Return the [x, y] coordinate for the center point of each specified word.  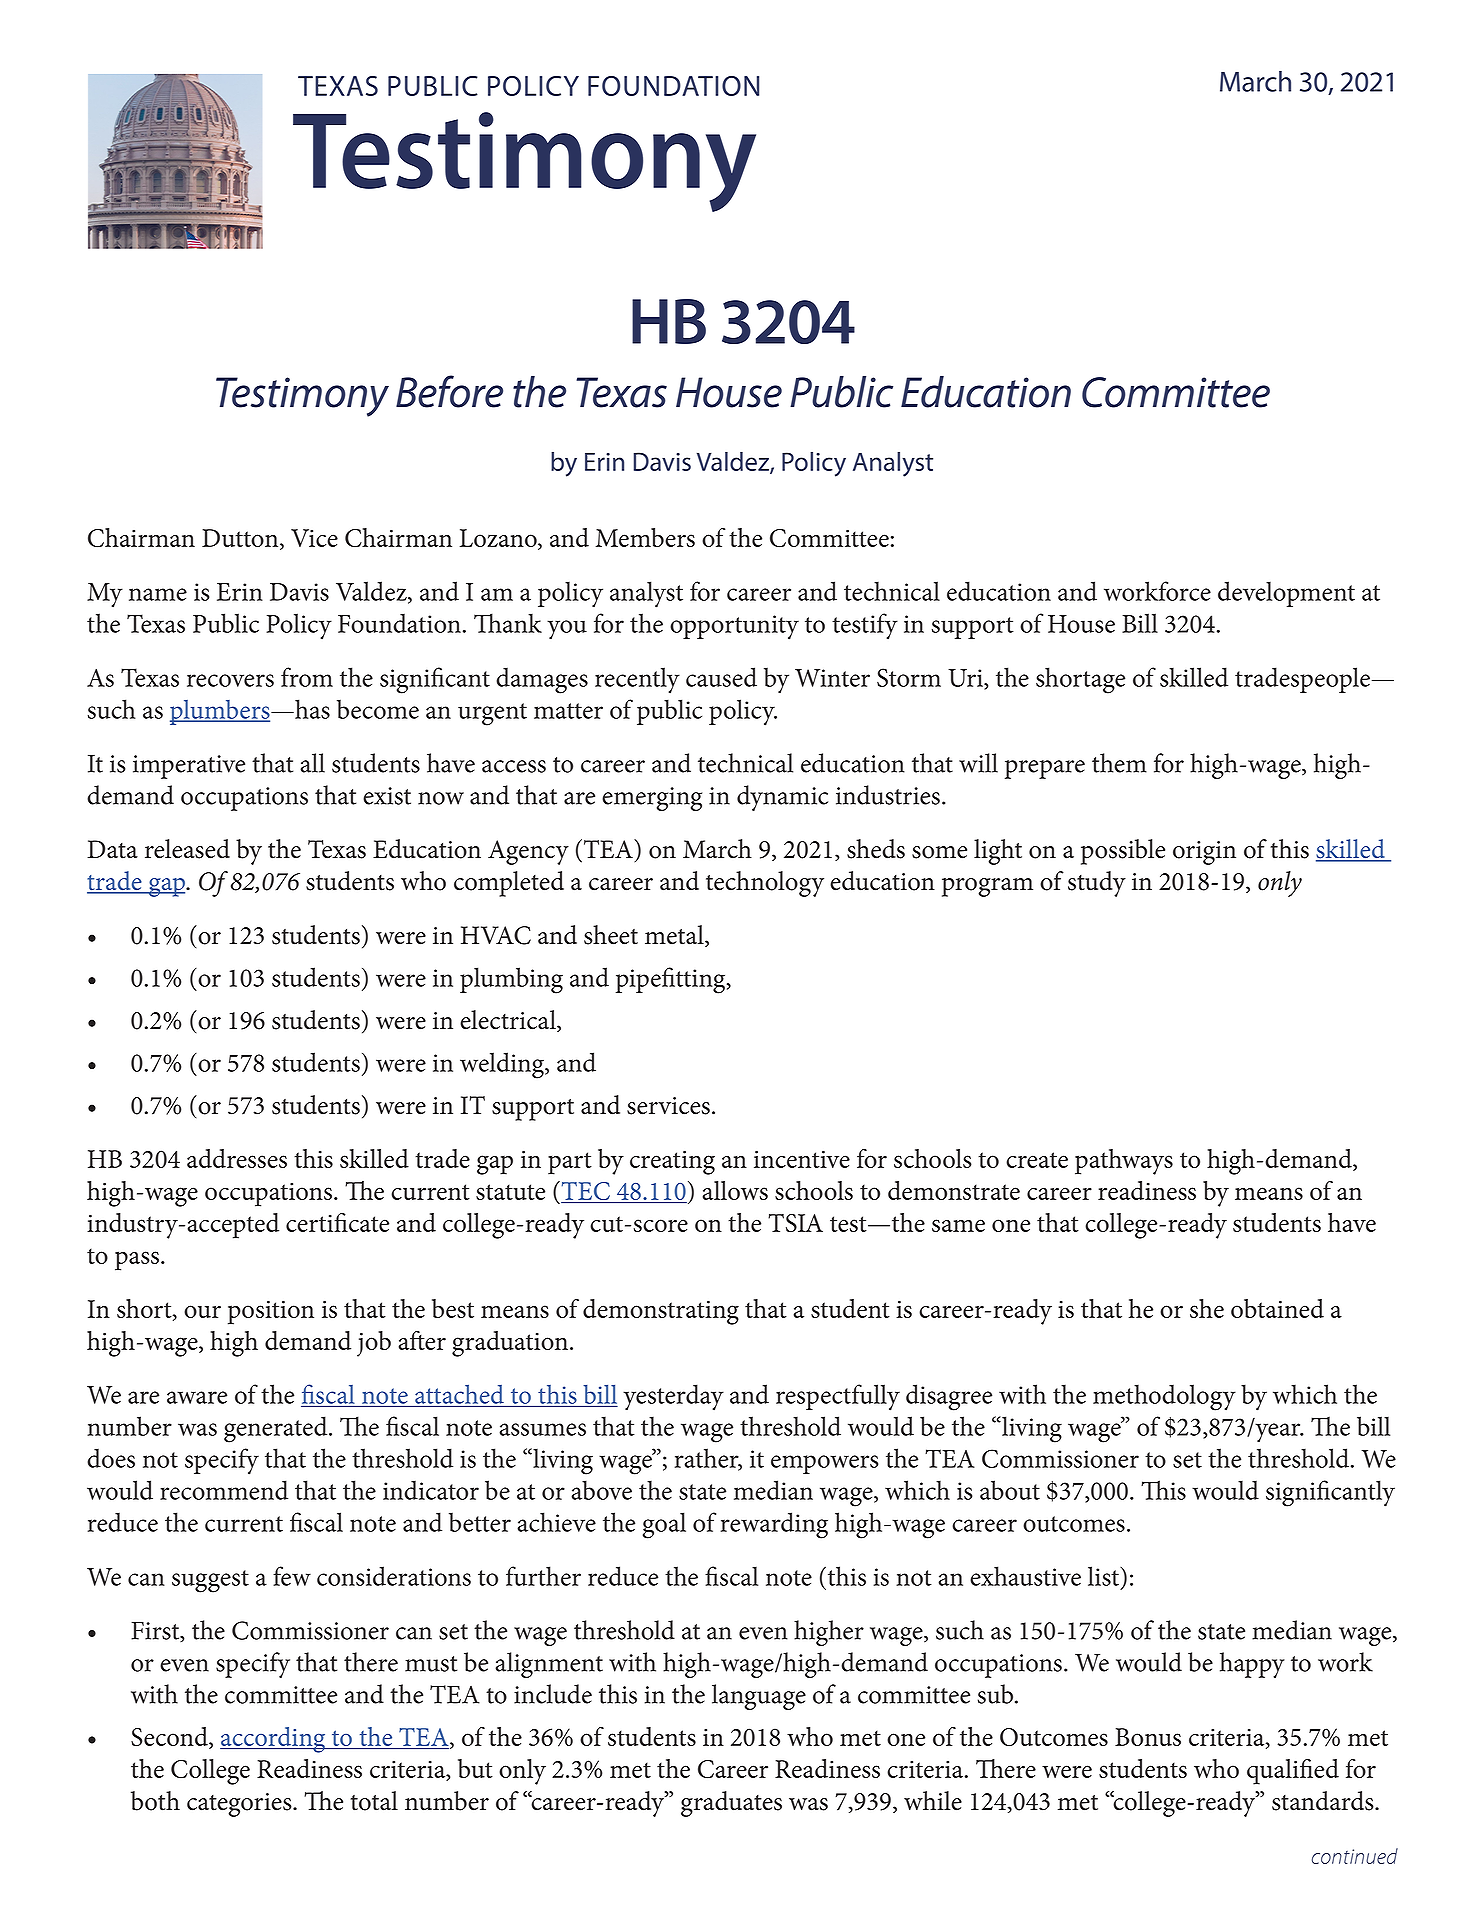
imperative [189, 767]
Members [645, 537]
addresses [237, 1158]
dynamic [782, 798]
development [1286, 594]
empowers [824, 1464]
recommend [224, 1490]
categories [240, 1805]
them [1119, 763]
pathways [1124, 1162]
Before [449, 391]
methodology [1164, 1397]
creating [672, 1162]
